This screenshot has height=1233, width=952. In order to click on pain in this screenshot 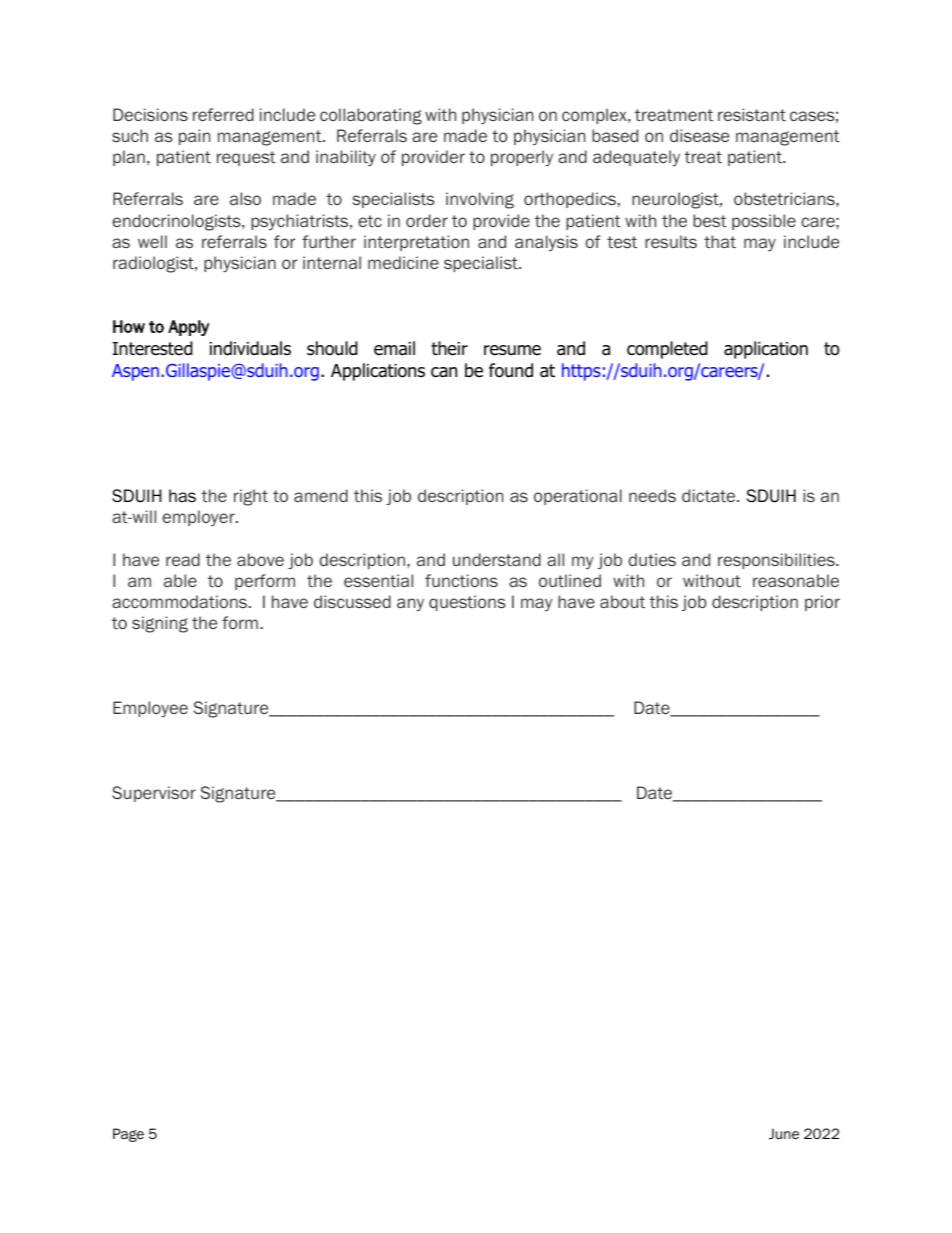, I will do `click(194, 137)`.
